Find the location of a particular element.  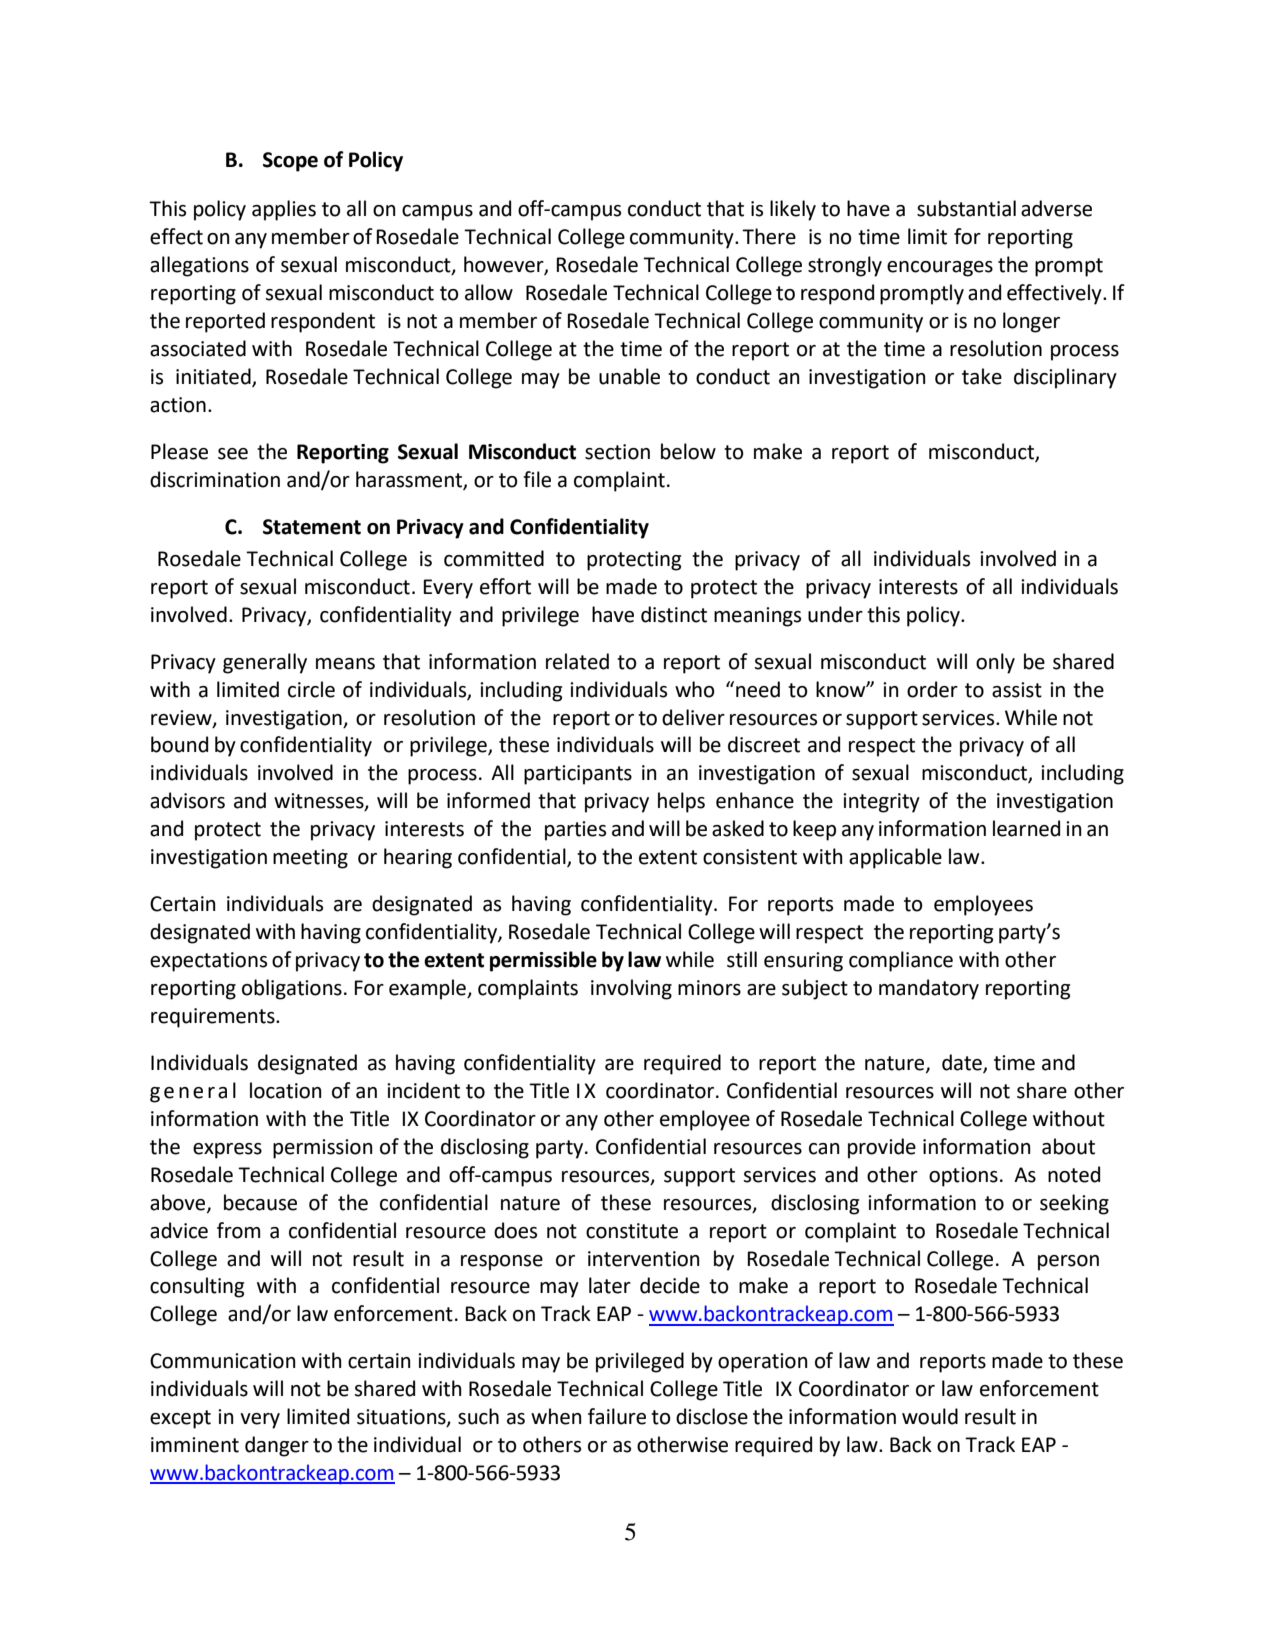

Statement is located at coordinates (312, 527).
